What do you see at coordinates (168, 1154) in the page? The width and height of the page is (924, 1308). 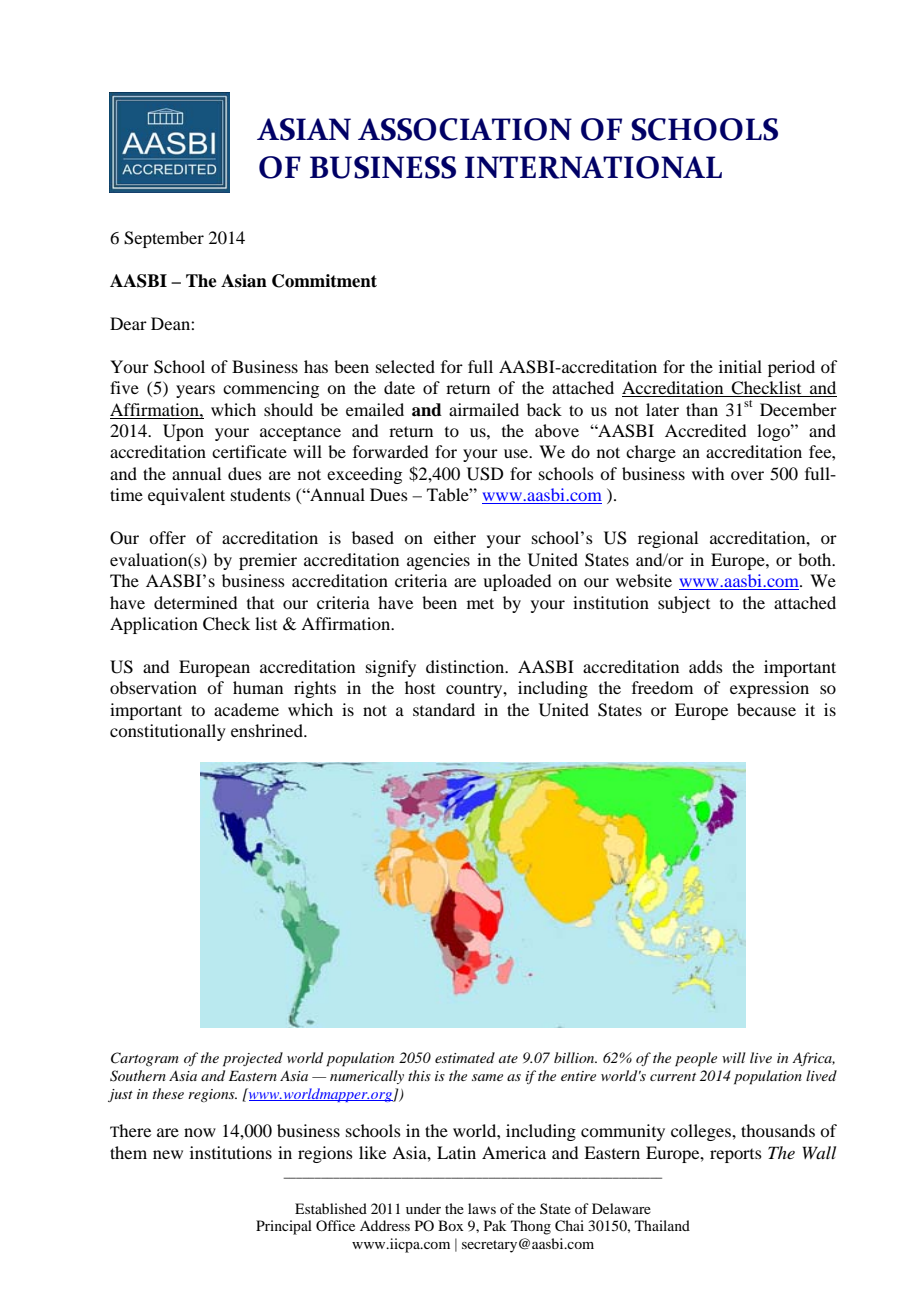 I see `new` at bounding box center [168, 1154].
